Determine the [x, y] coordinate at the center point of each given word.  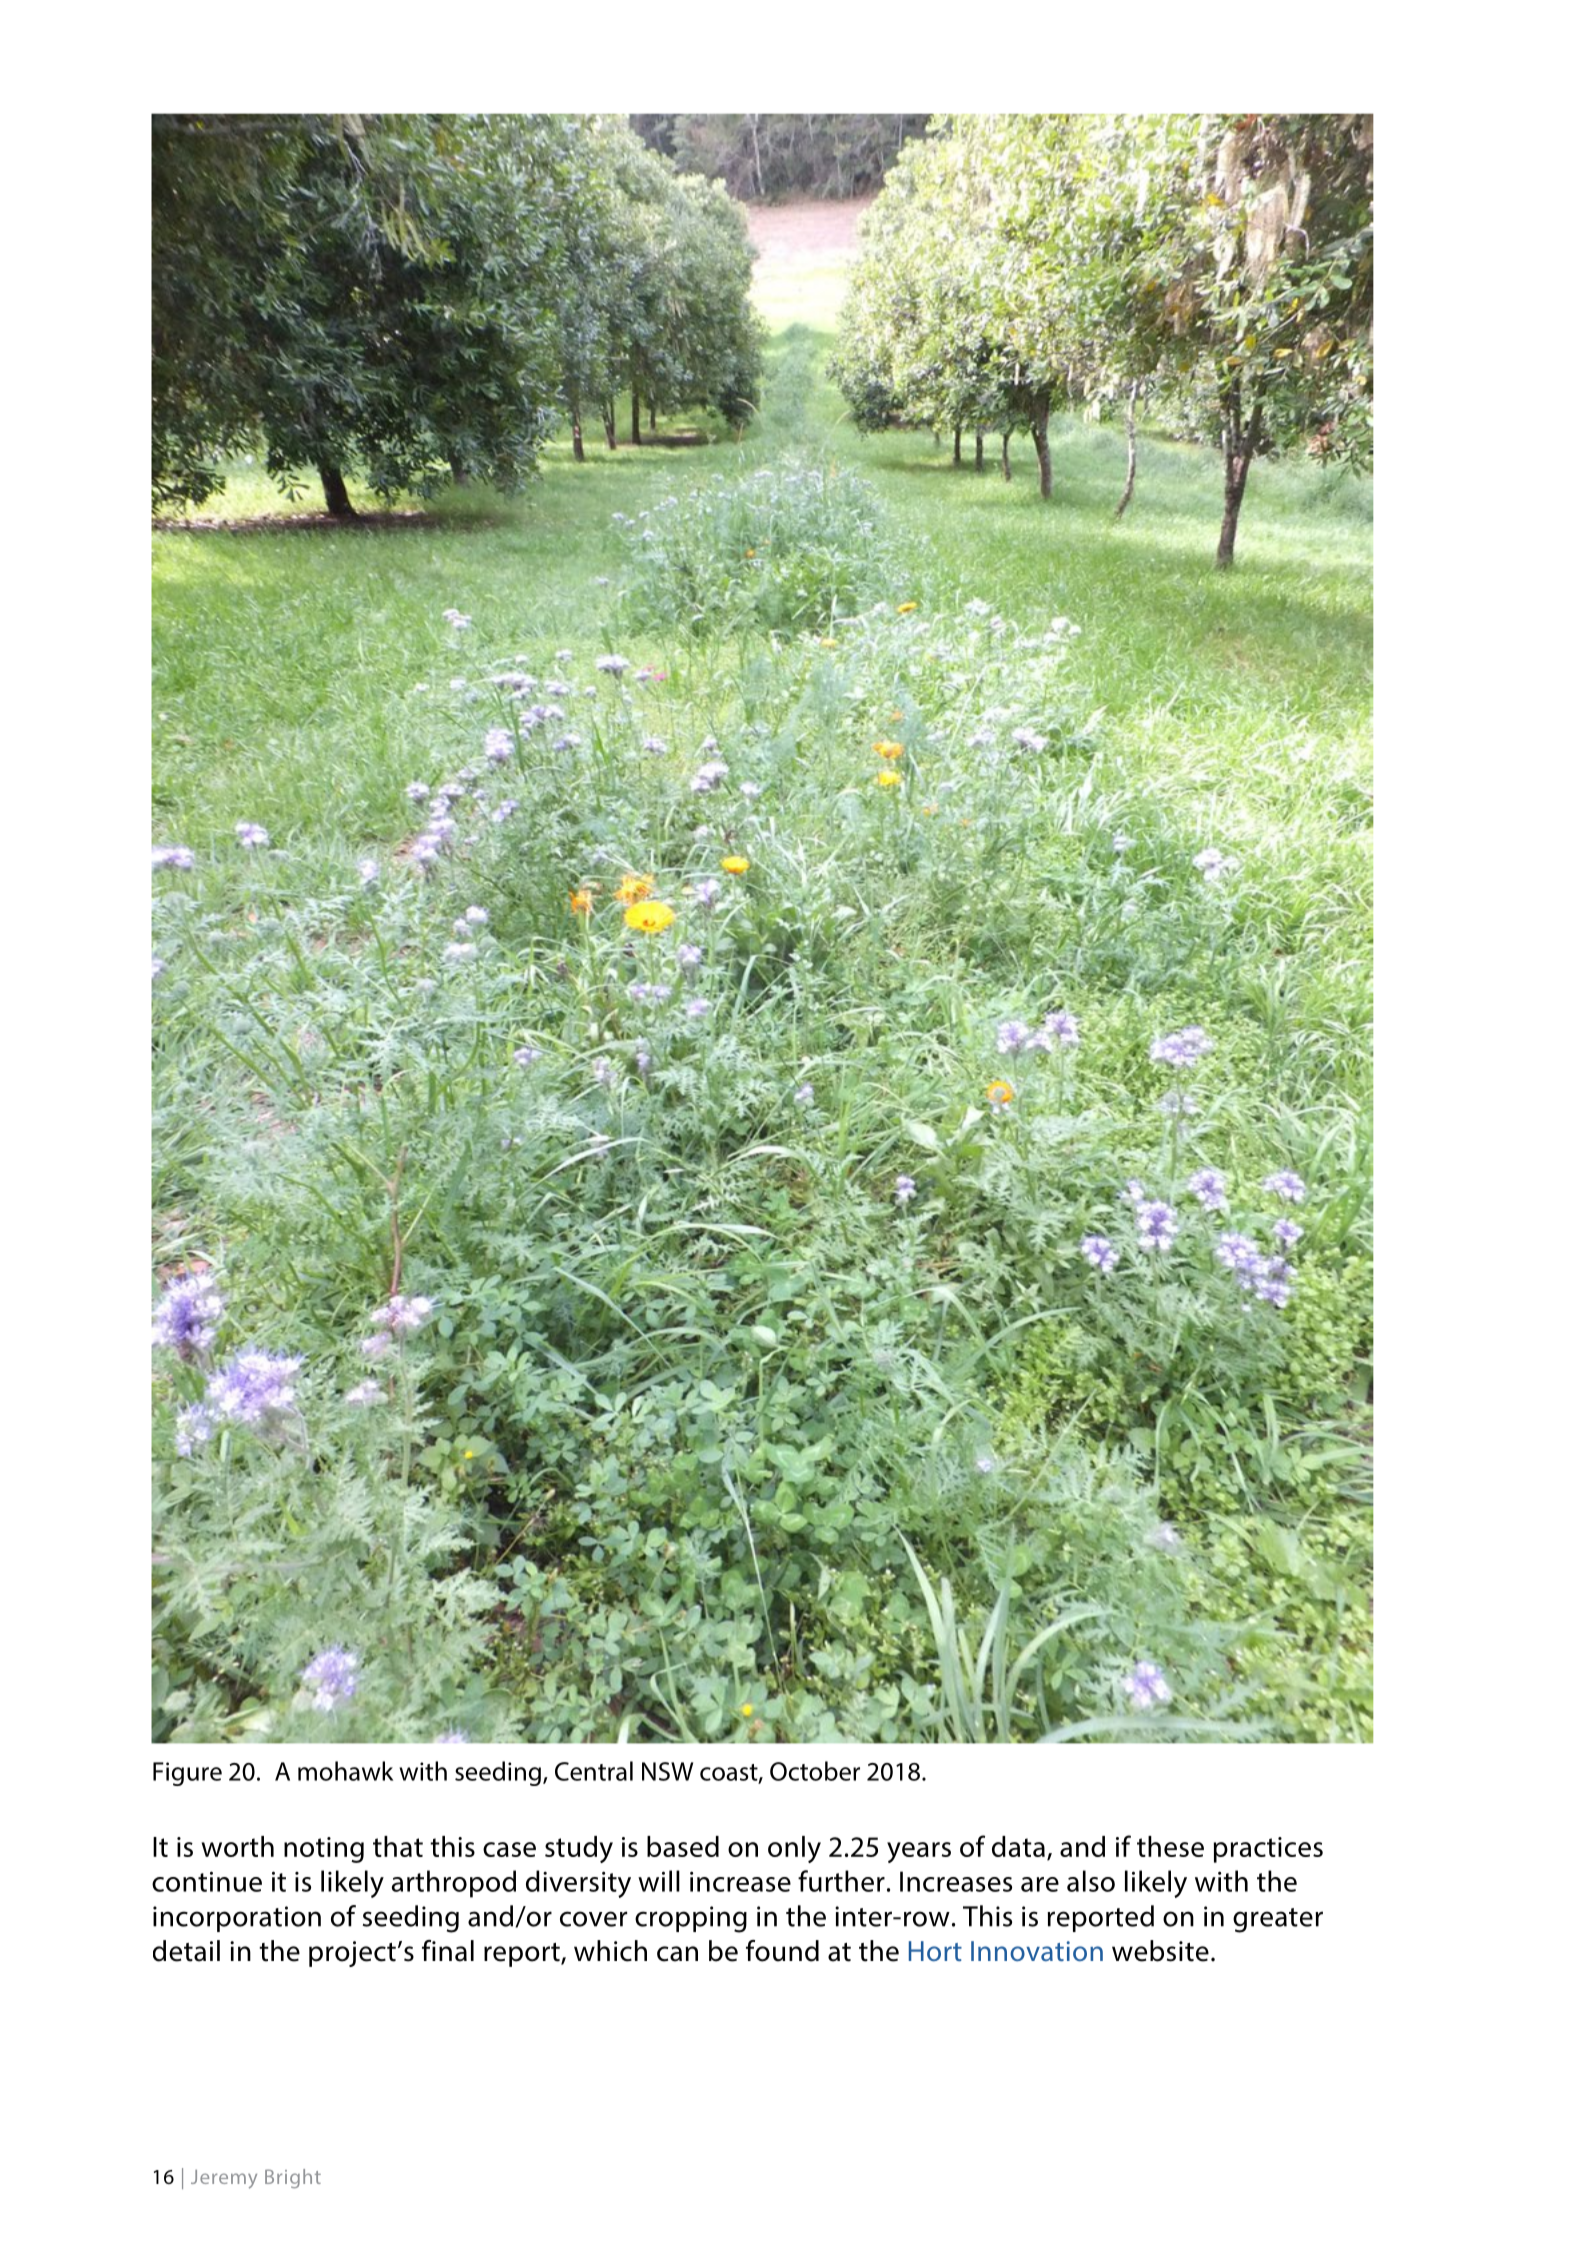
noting [324, 1850]
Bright [293, 2178]
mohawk [345, 1771]
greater [1278, 1920]
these [1170, 1846]
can [677, 1954]
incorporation [237, 1919]
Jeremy [224, 2179]
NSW [667, 1771]
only [794, 1849]
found [782, 1951]
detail [186, 1951]
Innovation [1037, 1951]
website [1160, 1951]
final [448, 1951]
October [815, 1771]
